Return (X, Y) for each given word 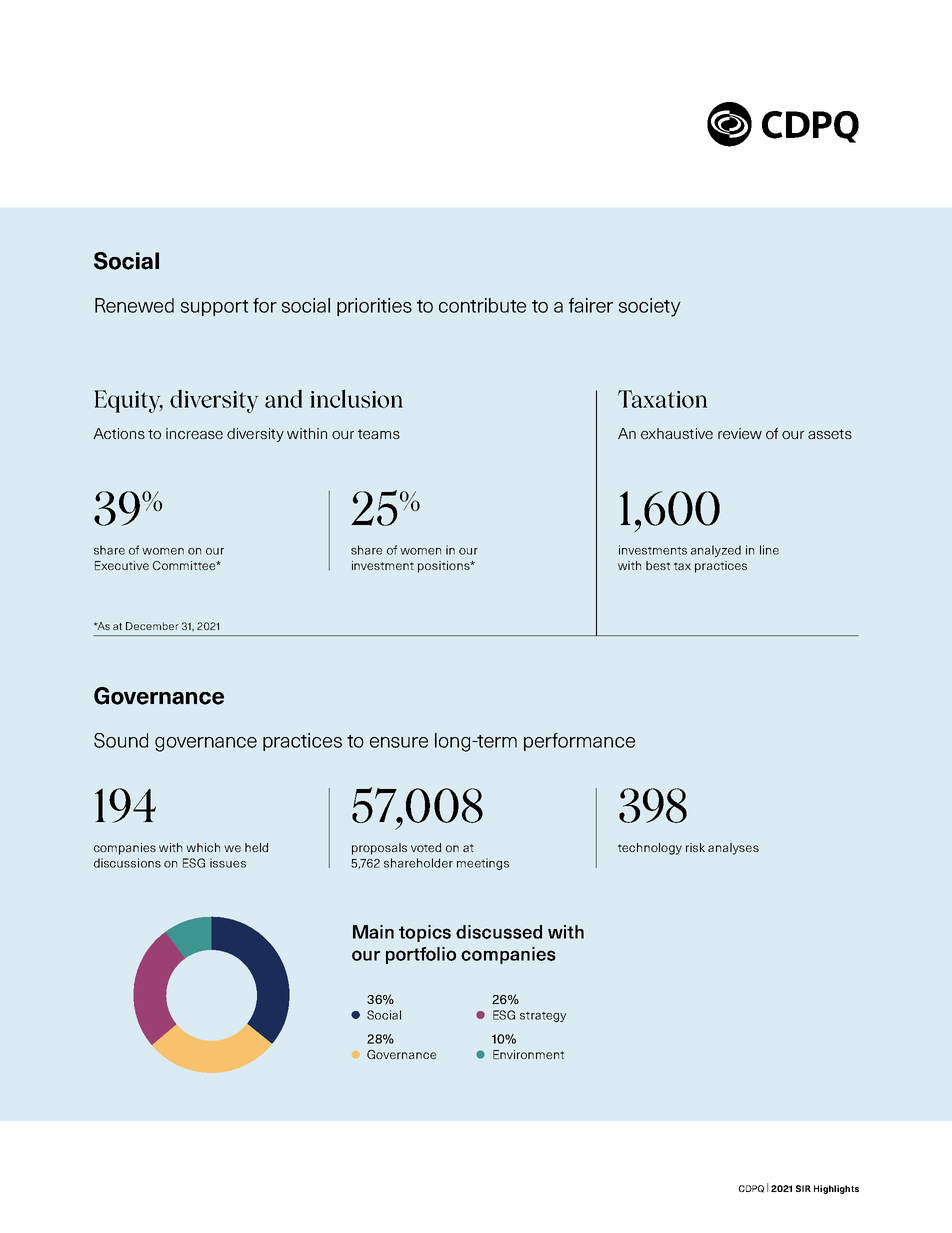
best (658, 565)
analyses (733, 849)
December (152, 626)
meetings (483, 864)
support (214, 308)
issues (228, 863)
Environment (528, 1054)
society (650, 307)
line (769, 550)
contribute (482, 305)
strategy (543, 1016)
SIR (803, 1188)
